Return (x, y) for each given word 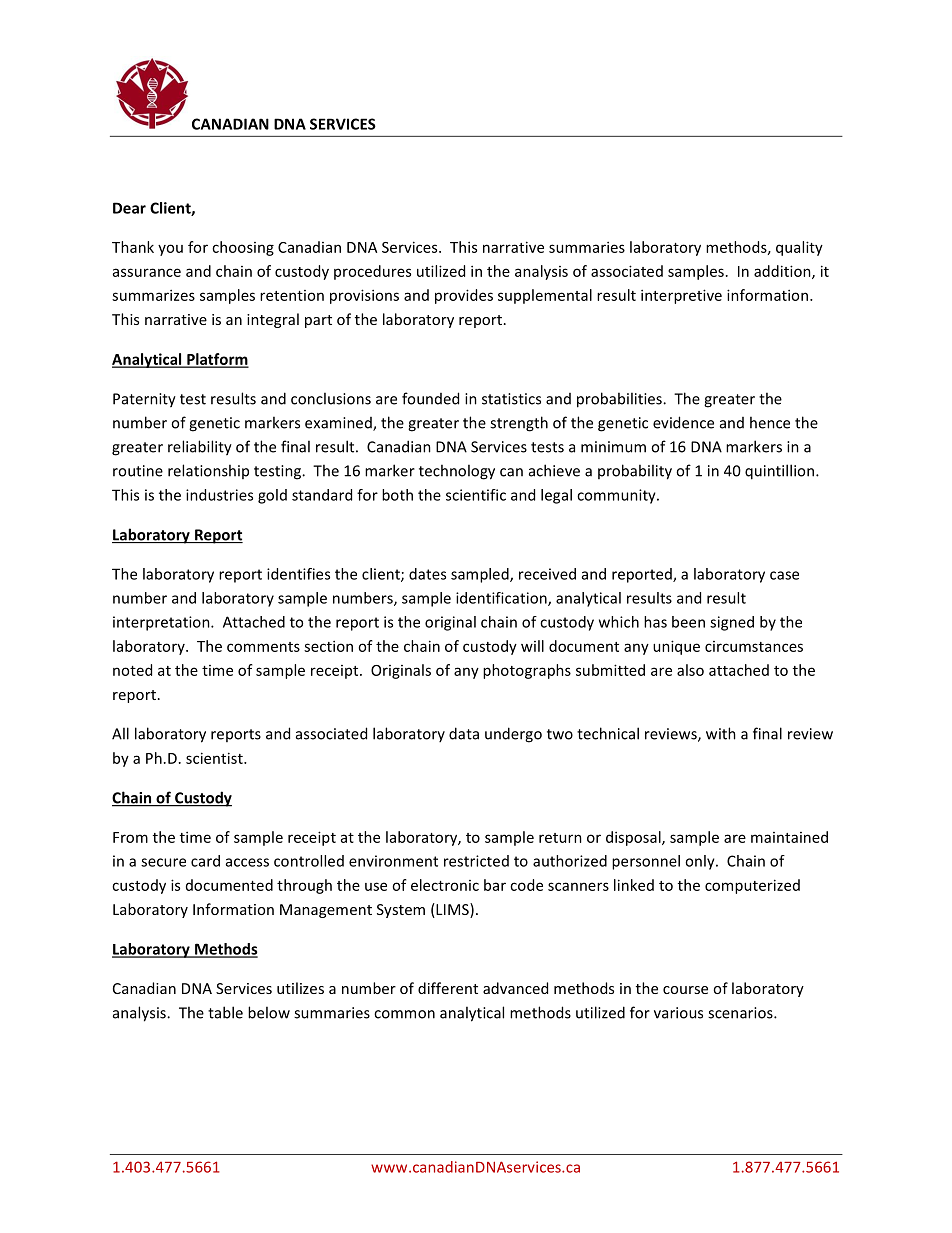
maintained (789, 837)
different (448, 988)
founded (430, 398)
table (225, 1012)
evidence (683, 422)
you (170, 250)
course (685, 990)
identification (502, 599)
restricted (476, 861)
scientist (215, 758)
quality (799, 248)
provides (464, 296)
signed (732, 623)
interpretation (162, 623)
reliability (200, 448)
